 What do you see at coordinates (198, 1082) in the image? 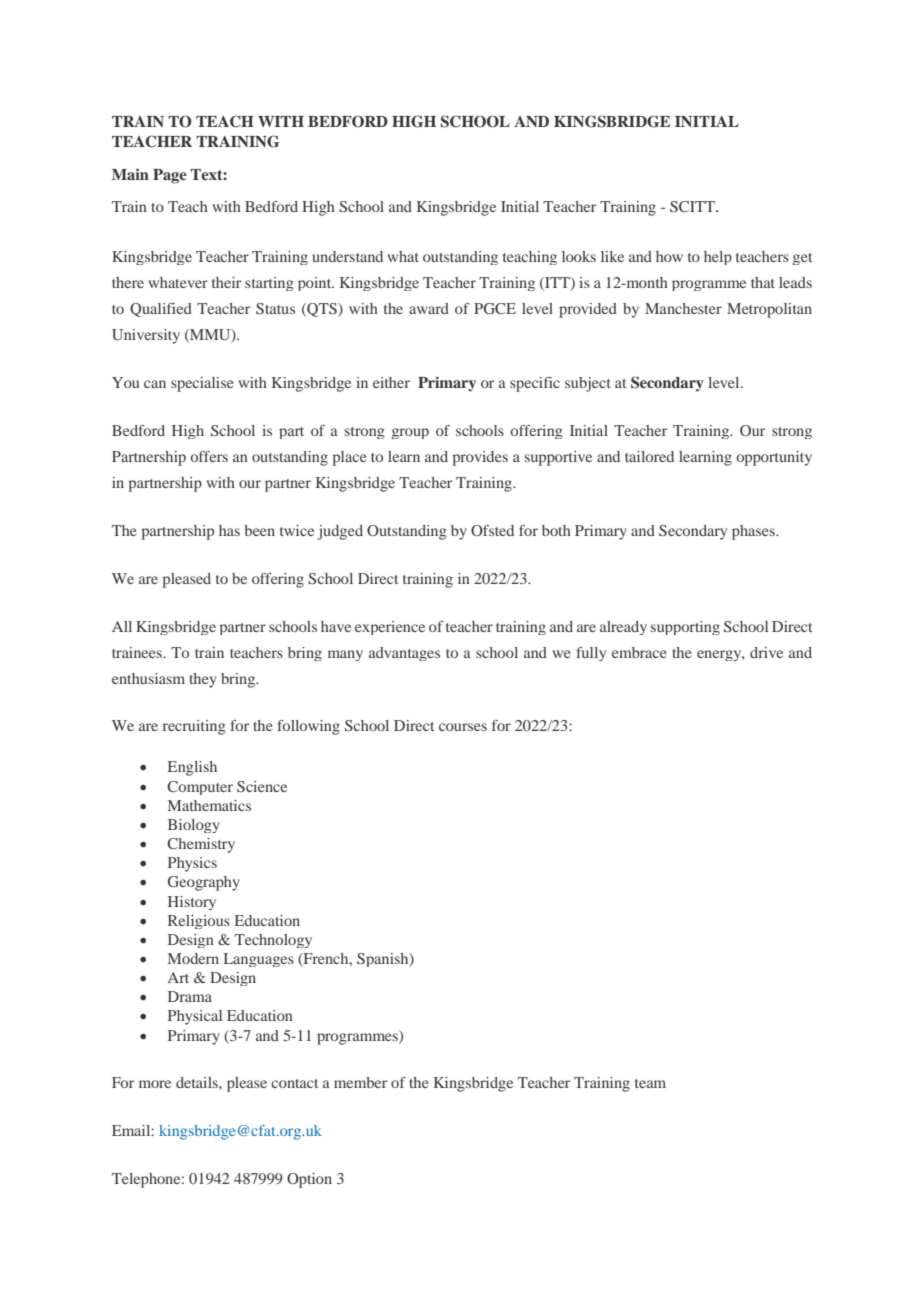
I see `details` at bounding box center [198, 1082].
